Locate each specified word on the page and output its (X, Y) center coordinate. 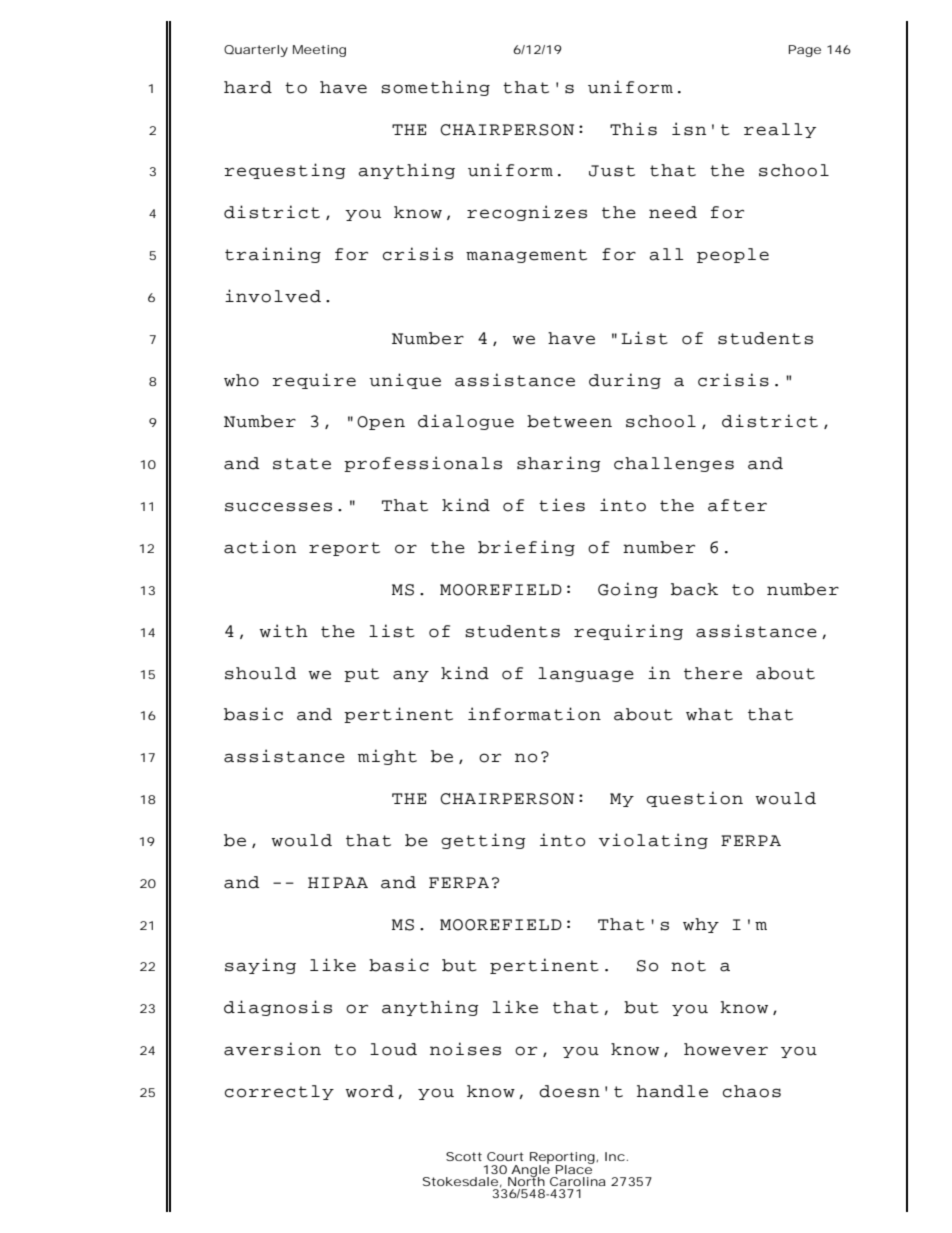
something (435, 88)
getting (483, 841)
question (694, 799)
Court (505, 1156)
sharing (559, 464)
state (302, 464)
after (737, 505)
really (780, 130)
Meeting (319, 51)
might (387, 757)
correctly (279, 1092)
